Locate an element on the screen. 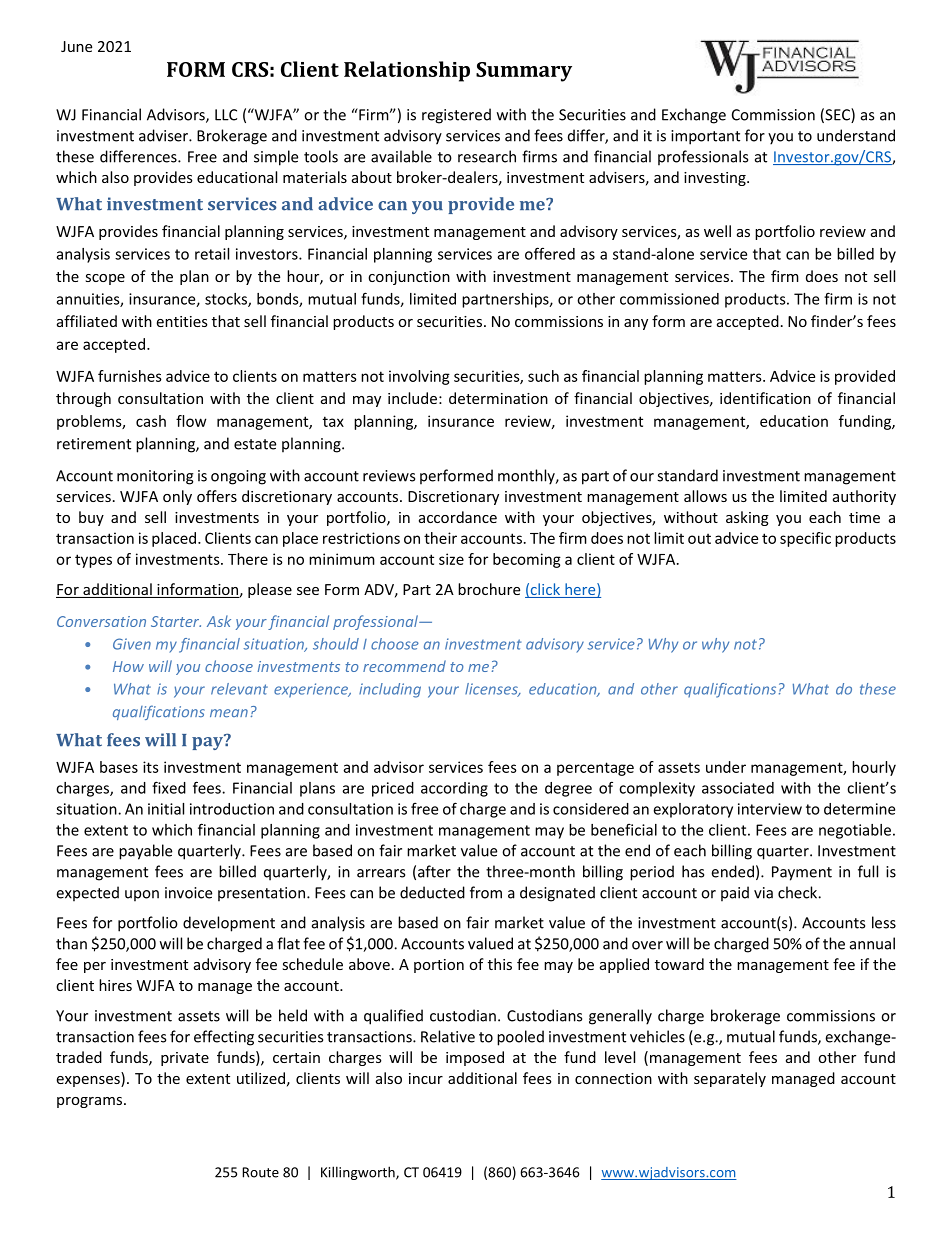 Image resolution: width=952 pixels, height=1233 pixels. Summary is located at coordinates (524, 72).
